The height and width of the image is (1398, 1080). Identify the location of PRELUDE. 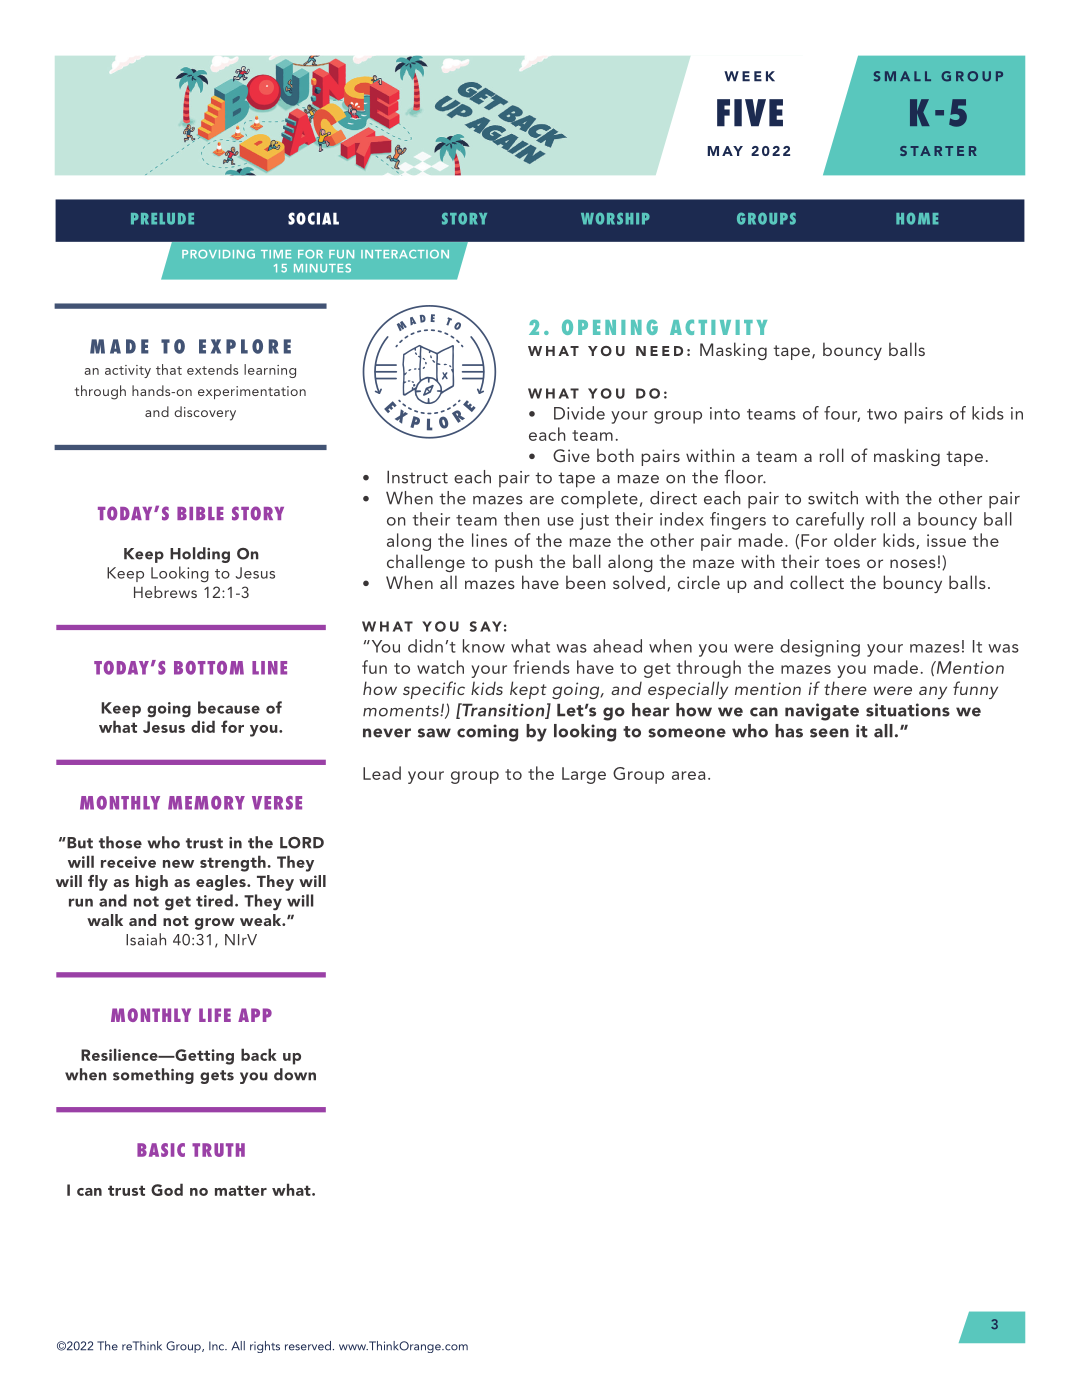
(162, 219).
